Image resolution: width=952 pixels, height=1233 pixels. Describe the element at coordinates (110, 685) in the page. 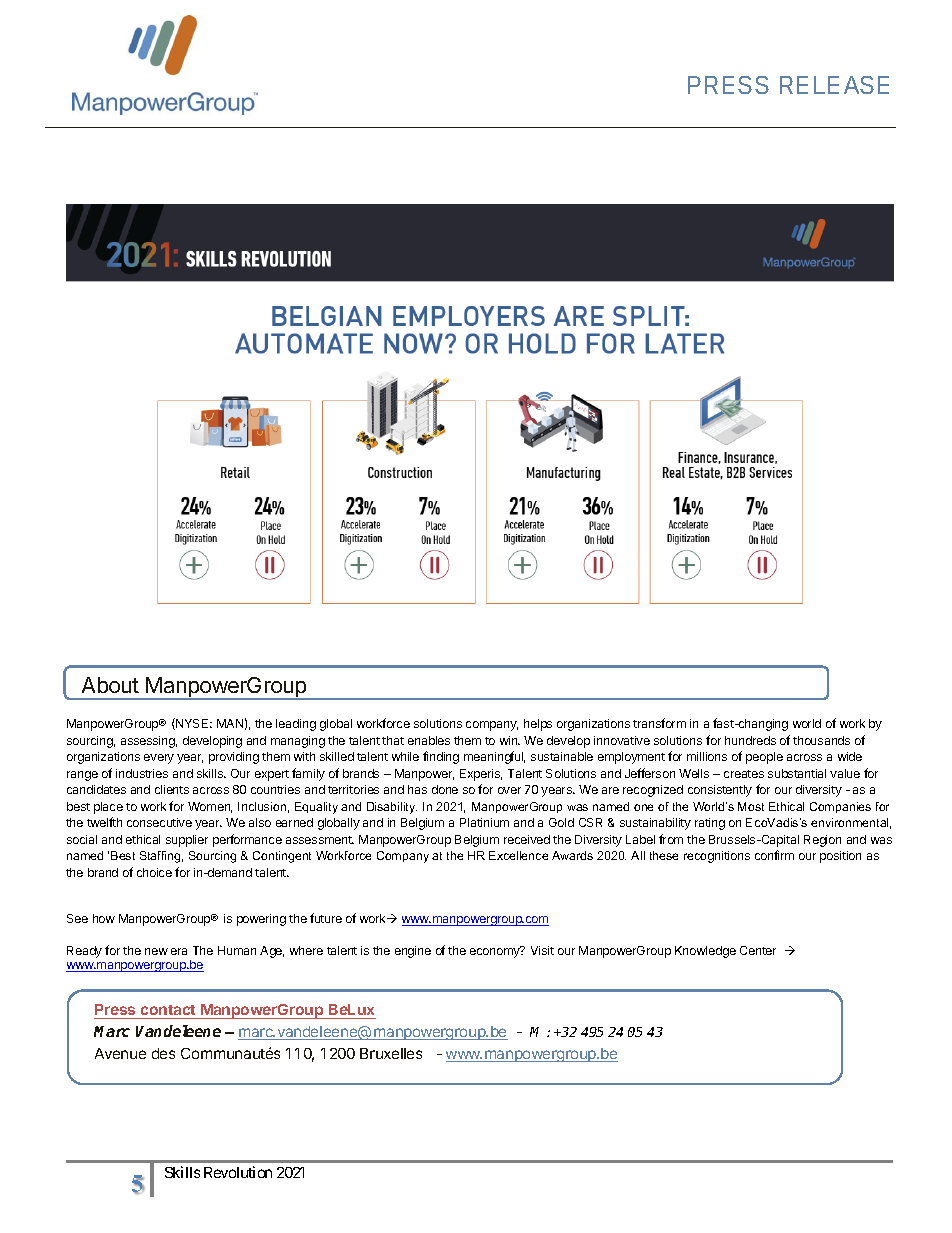

I see `About` at that location.
